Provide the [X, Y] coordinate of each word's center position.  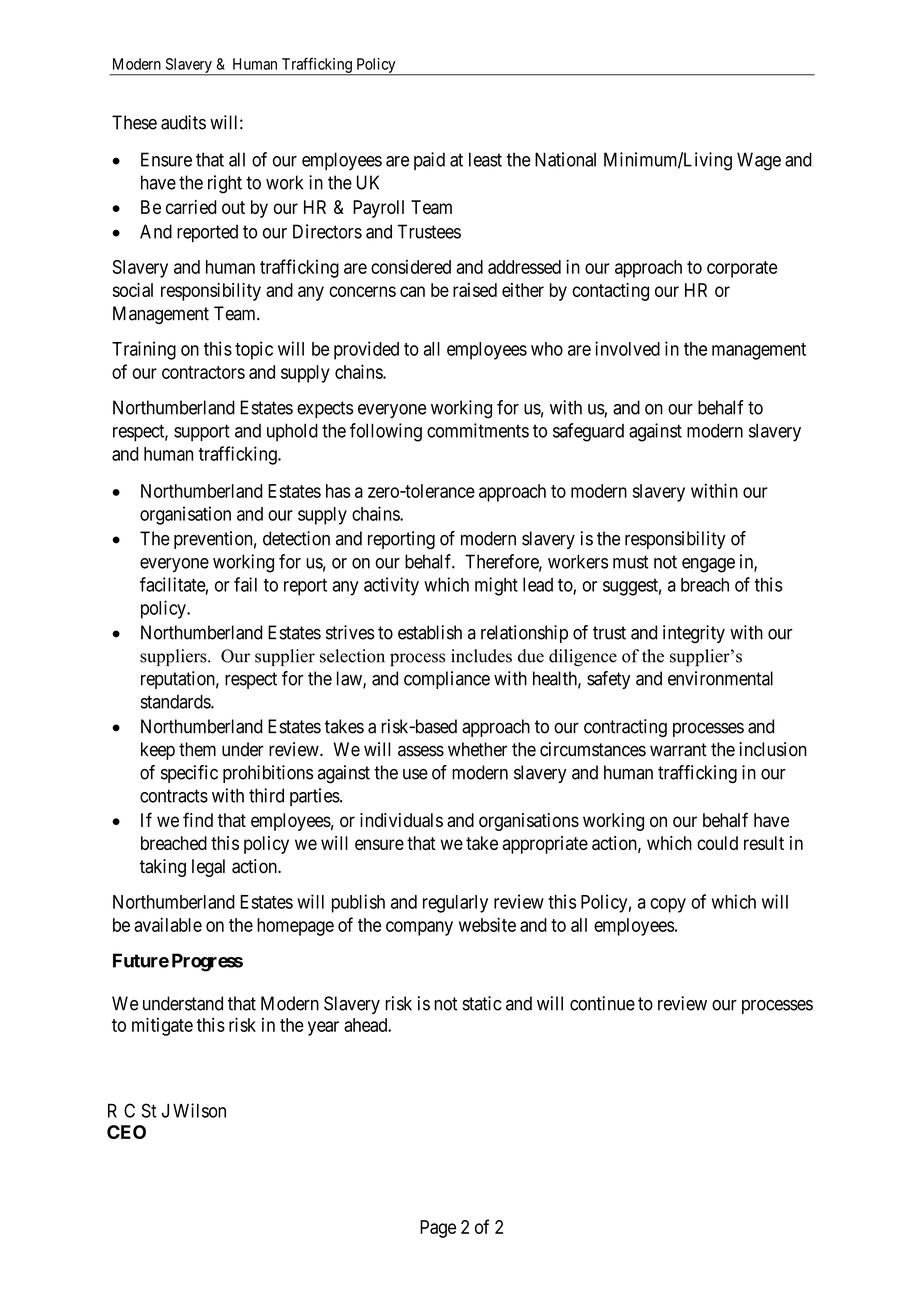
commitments [478, 430]
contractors [203, 372]
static [481, 1003]
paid [429, 161]
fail [245, 584]
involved [627, 348]
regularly [455, 904]
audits [183, 122]
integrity [694, 634]
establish [430, 632]
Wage [759, 161]
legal [208, 868]
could [717, 843]
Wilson [199, 1110]
